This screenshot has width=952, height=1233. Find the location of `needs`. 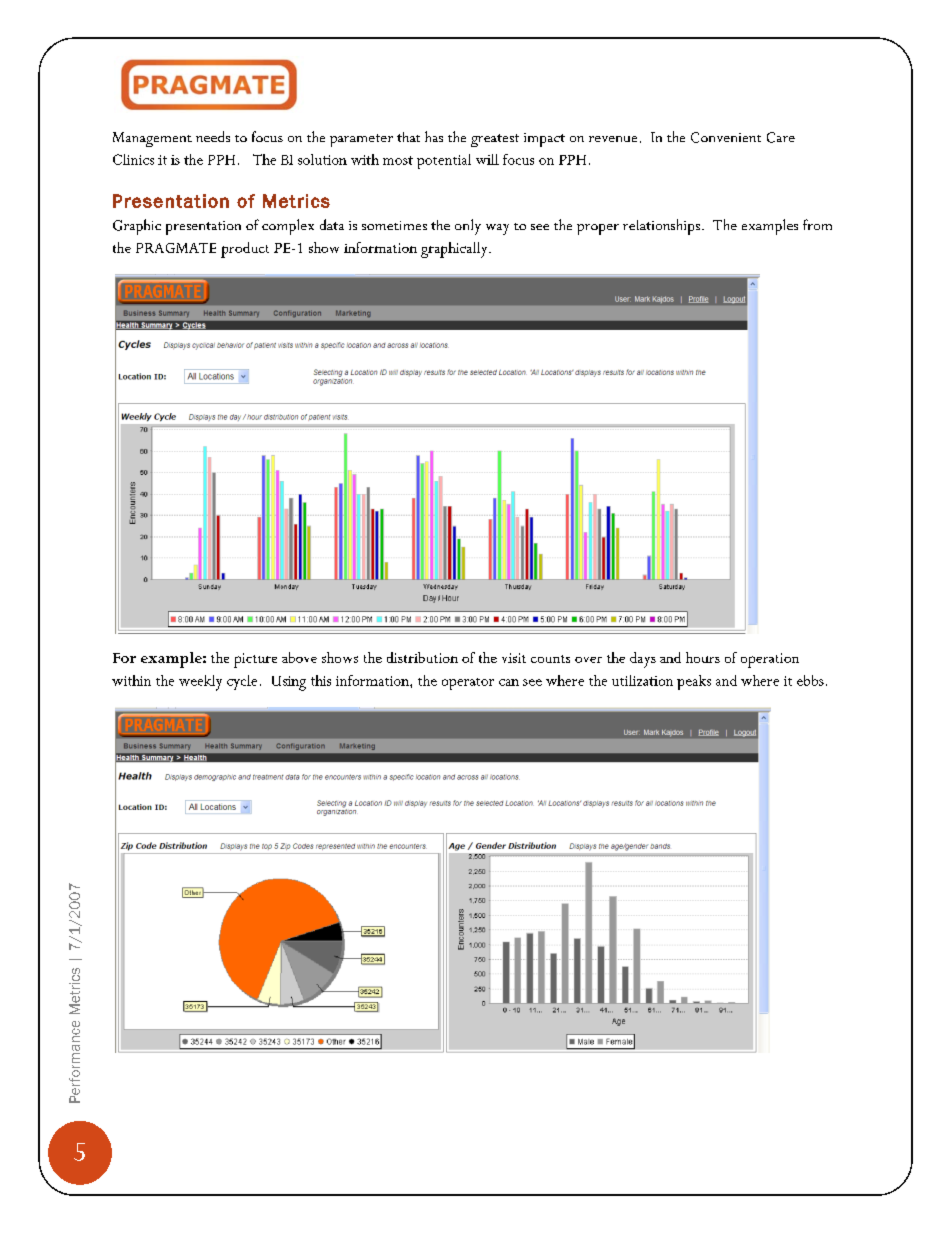

needs is located at coordinates (213, 136).
